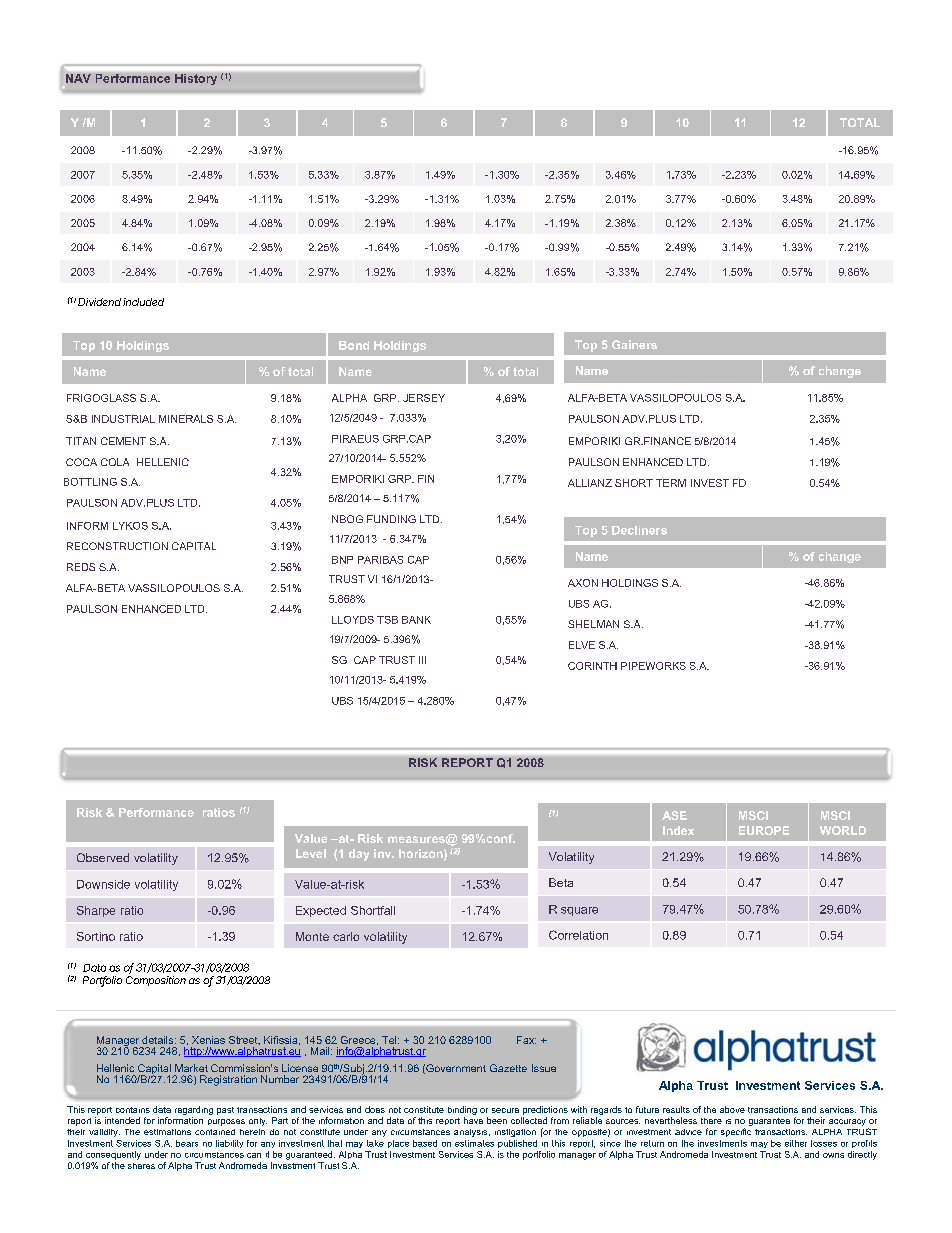  Describe the element at coordinates (843, 830) in the screenshot. I see `WORLD` at that location.
